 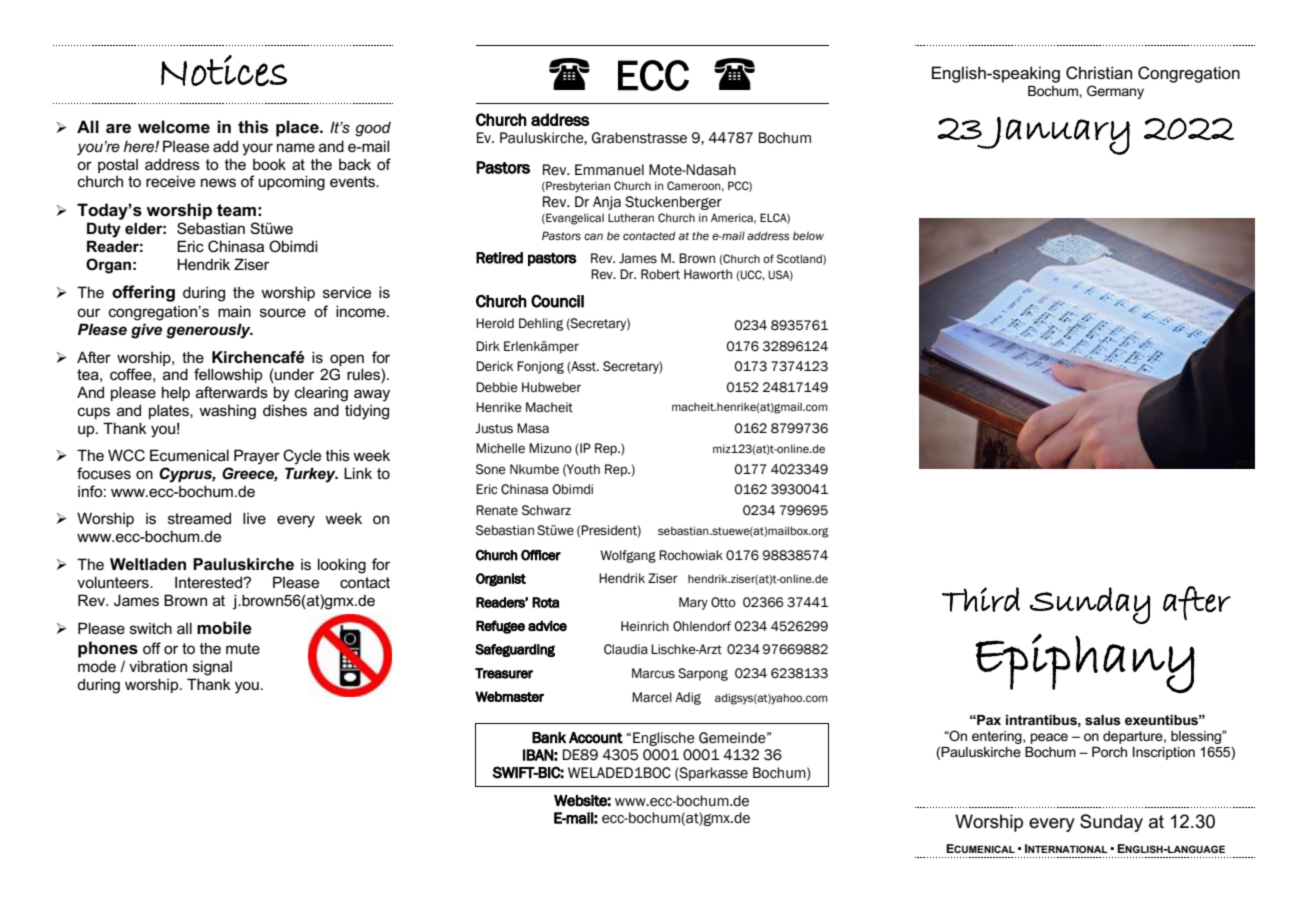 I want to click on Schwarz, so click(x=546, y=510).
